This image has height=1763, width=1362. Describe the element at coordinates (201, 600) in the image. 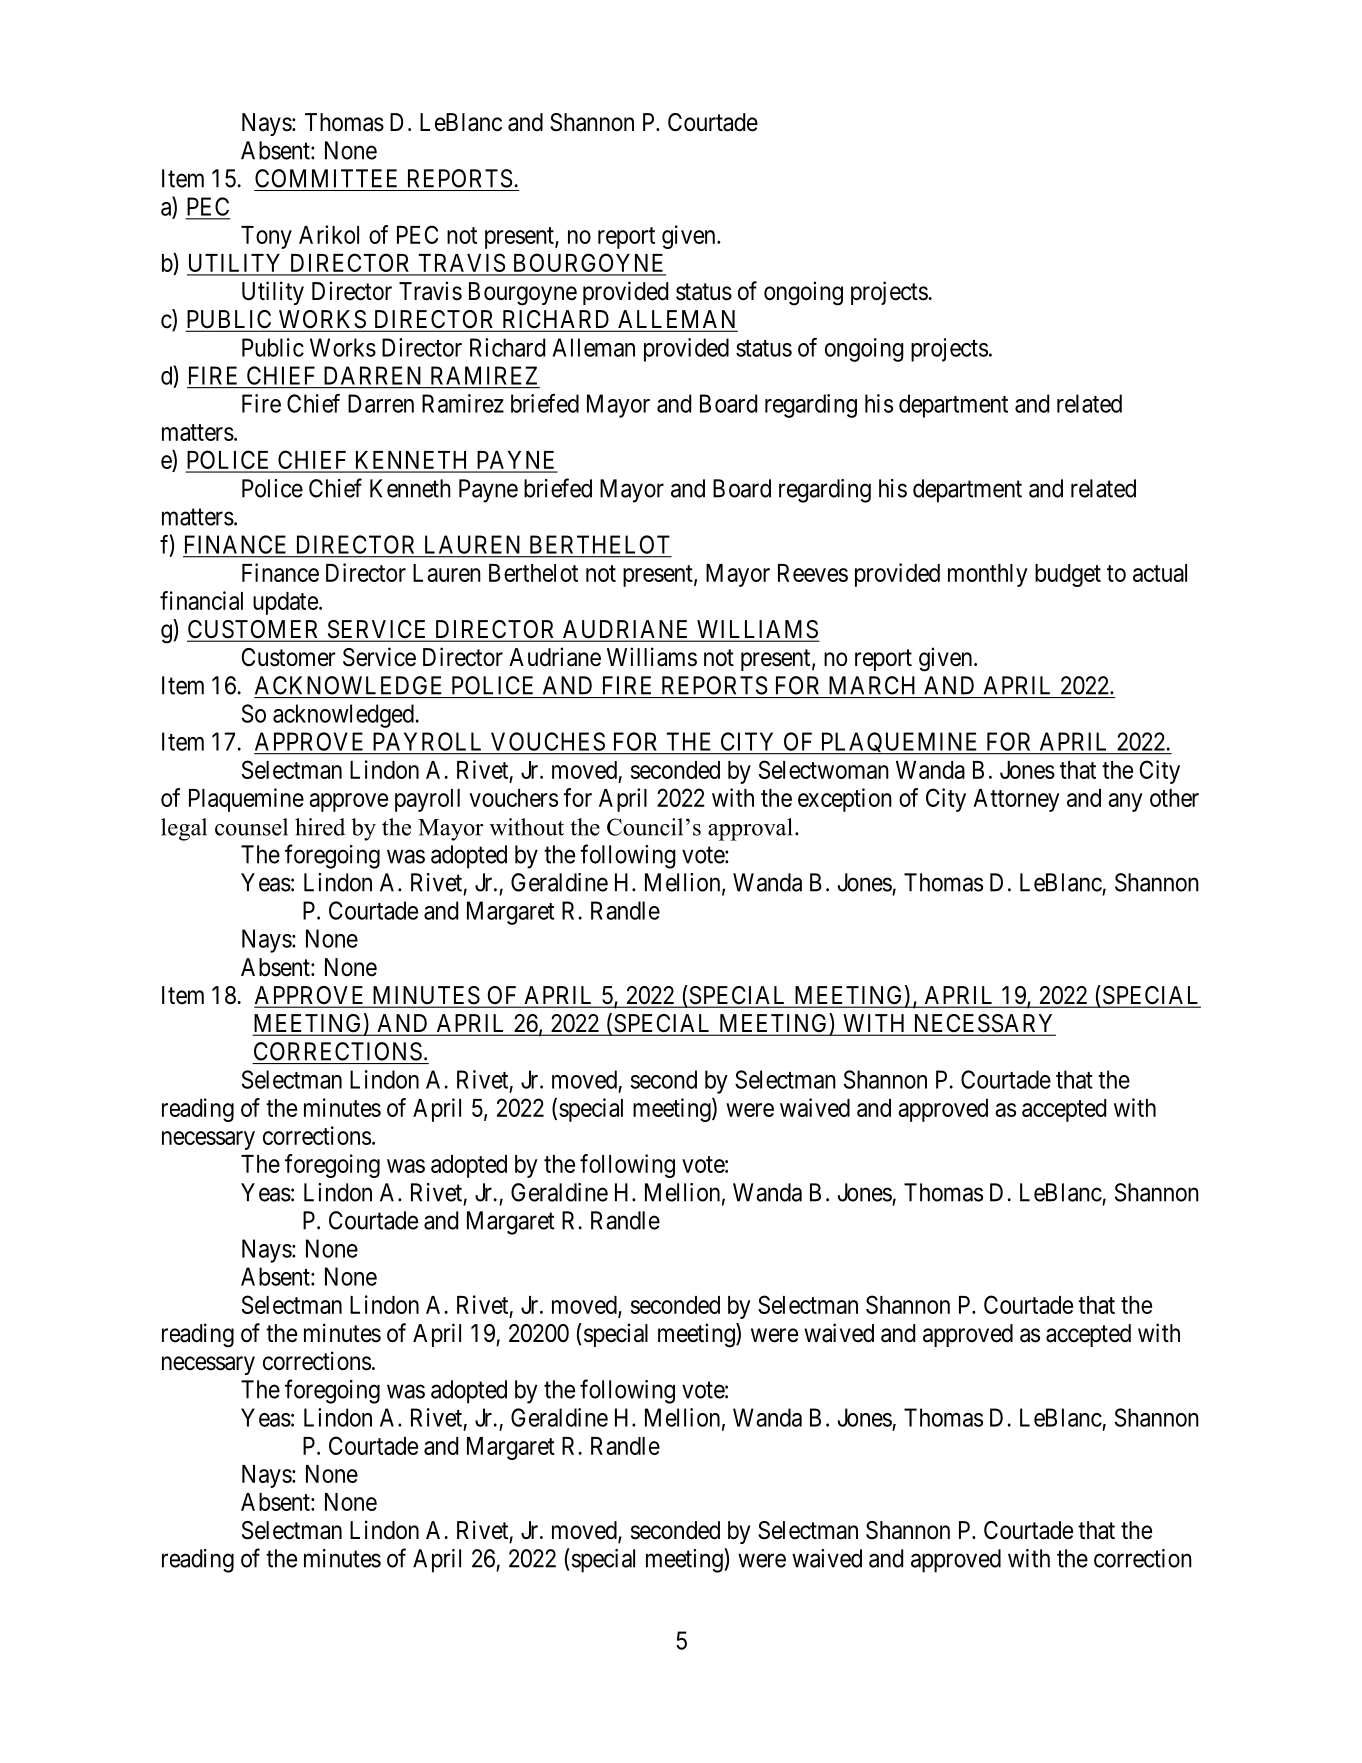

I see `financial` at that location.
